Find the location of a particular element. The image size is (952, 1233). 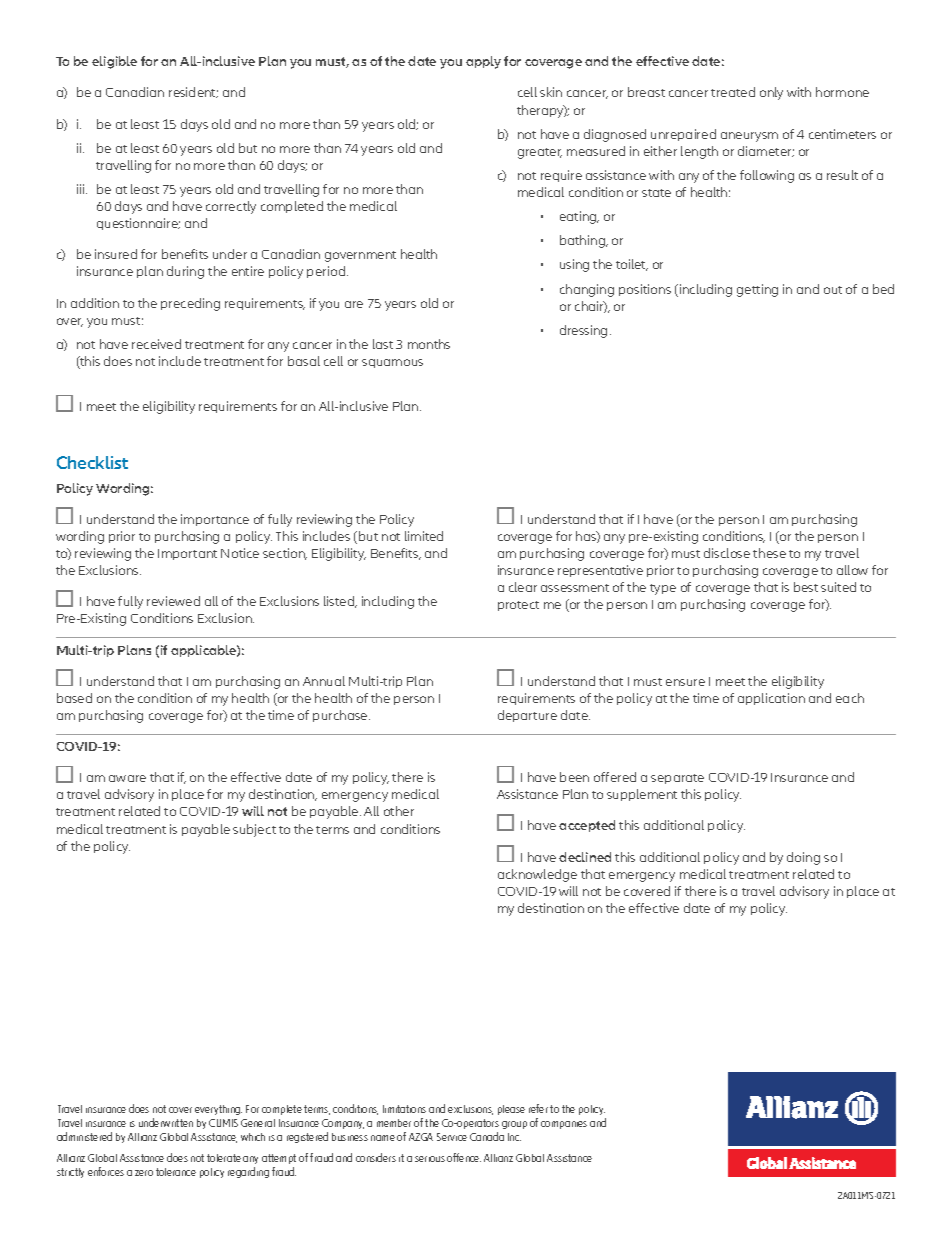

reviewed is located at coordinates (173, 601).
